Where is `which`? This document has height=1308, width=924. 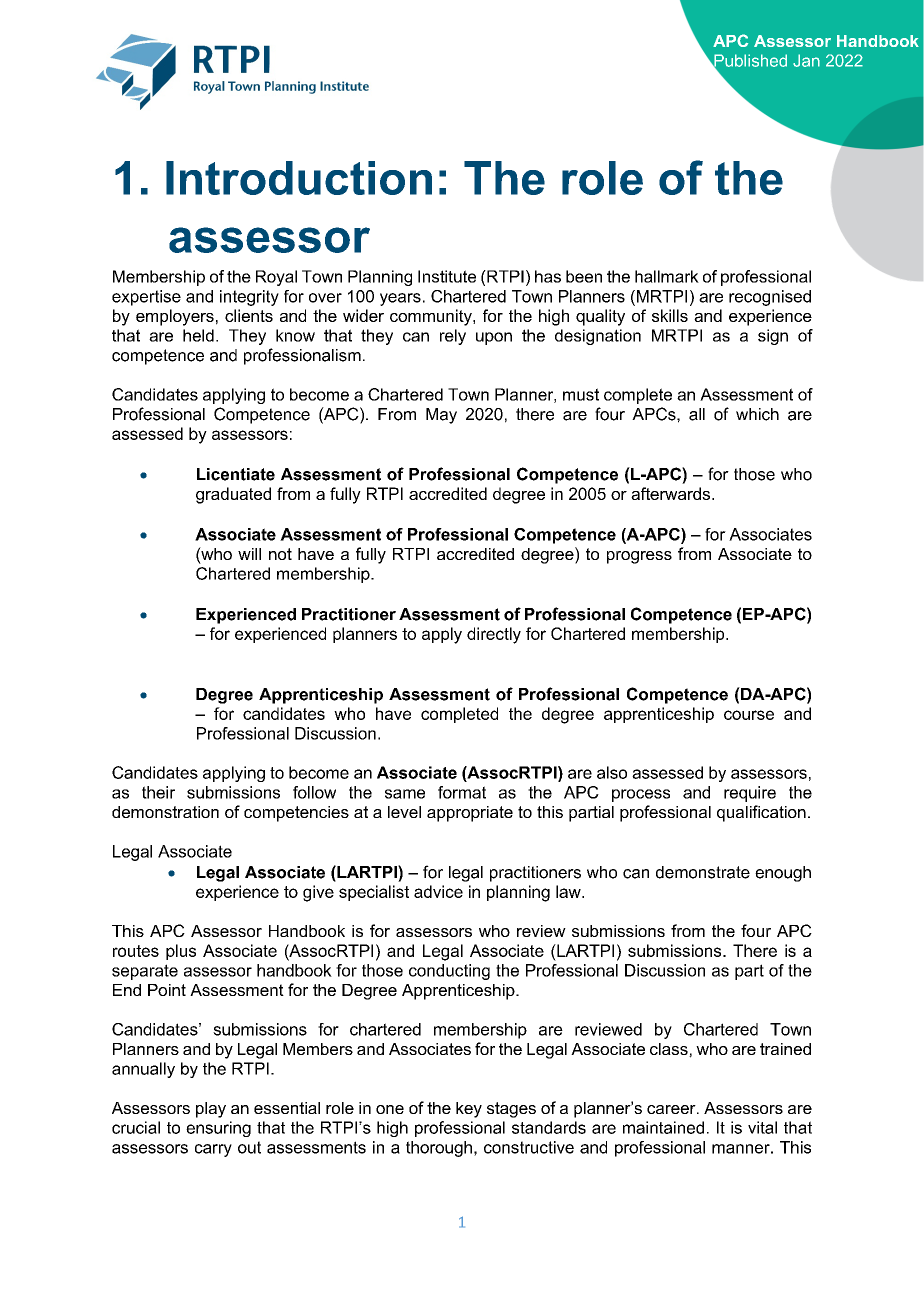 which is located at coordinates (757, 414).
